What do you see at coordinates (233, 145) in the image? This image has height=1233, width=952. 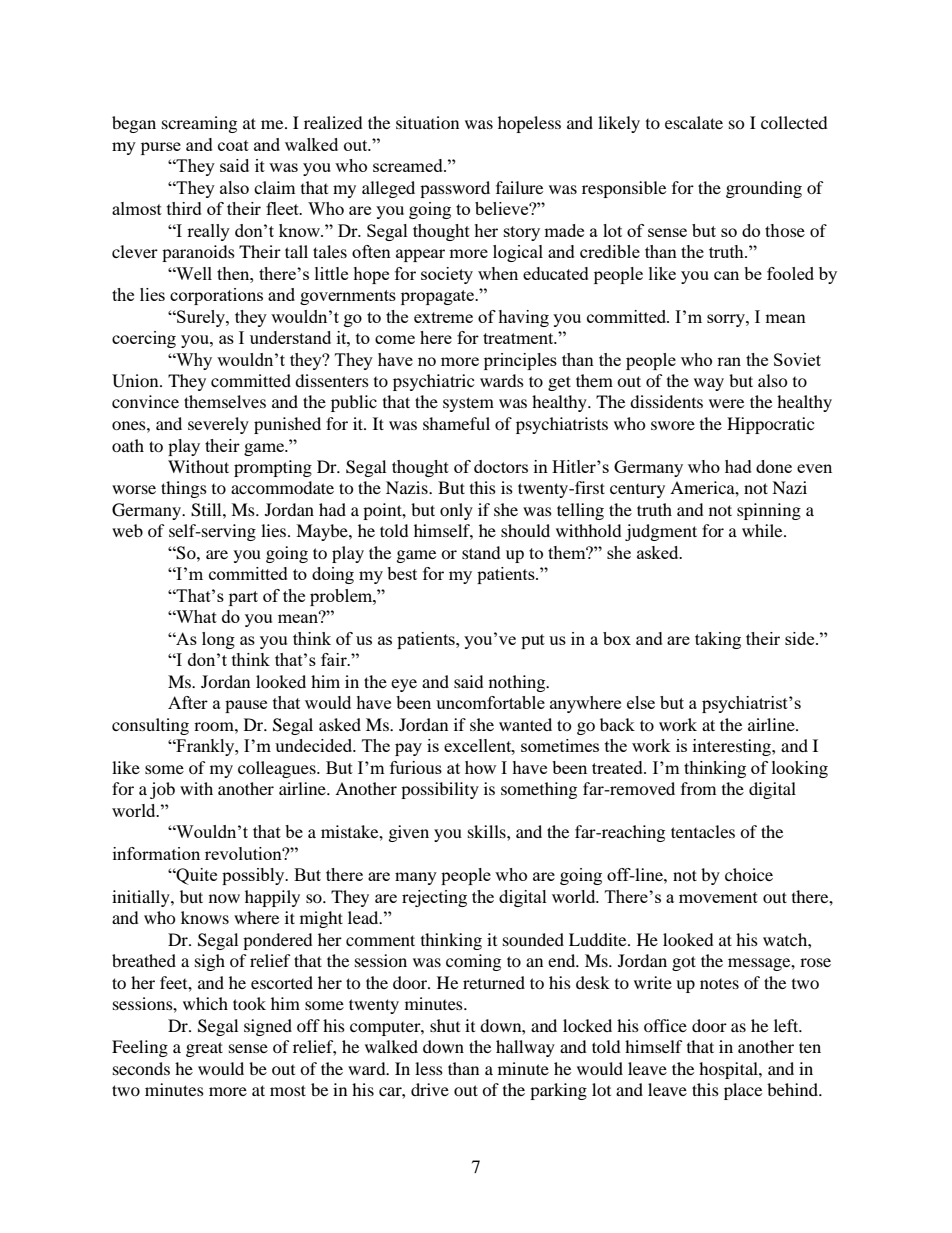 I see `coat` at bounding box center [233, 145].
